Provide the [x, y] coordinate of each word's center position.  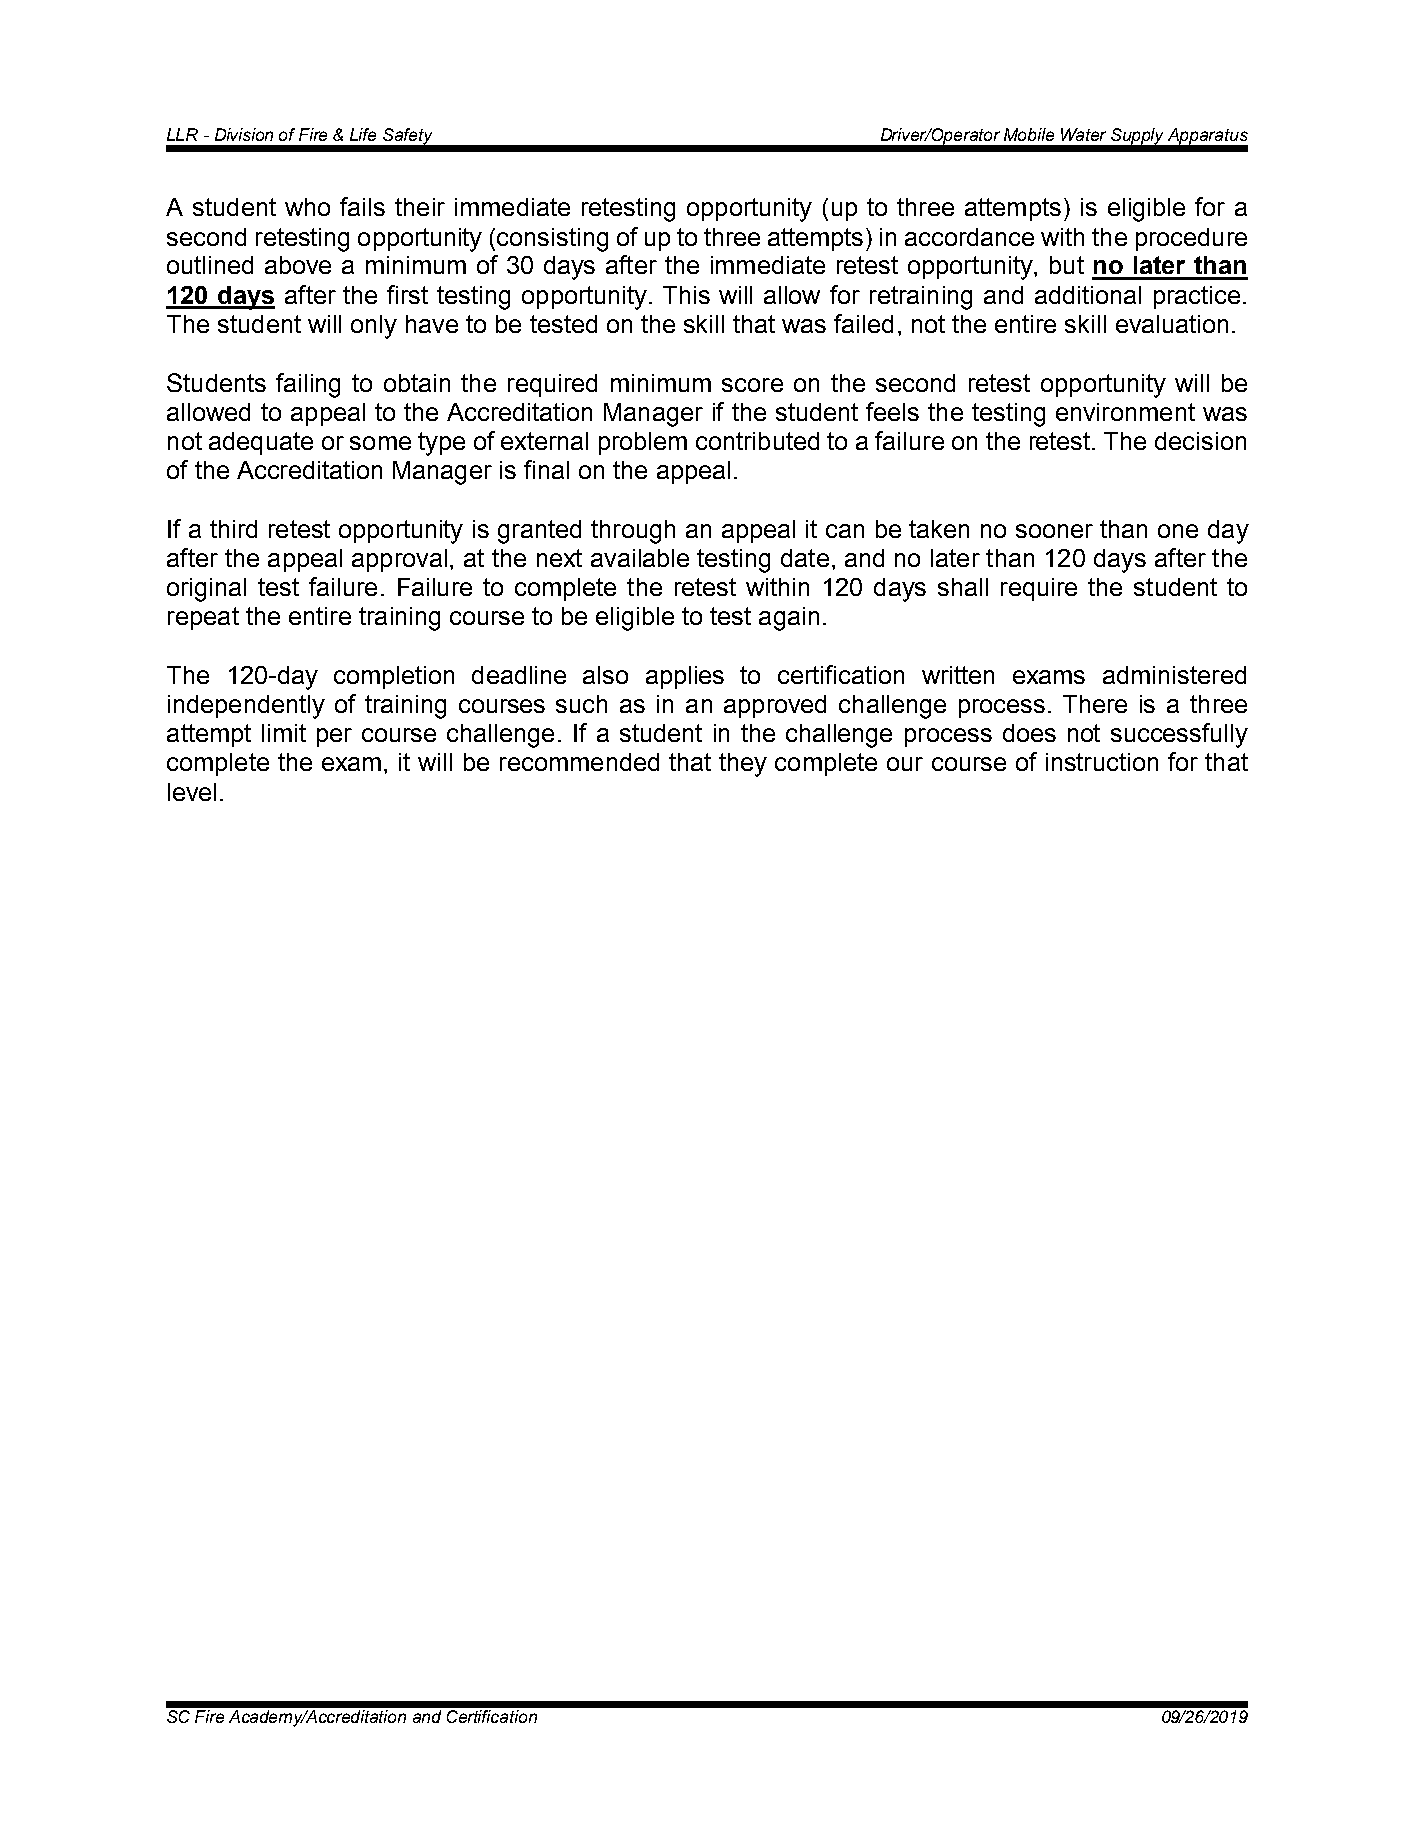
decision [1200, 441]
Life [363, 134]
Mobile [1029, 134]
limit [284, 733]
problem [643, 443]
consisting [552, 240]
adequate [261, 443]
